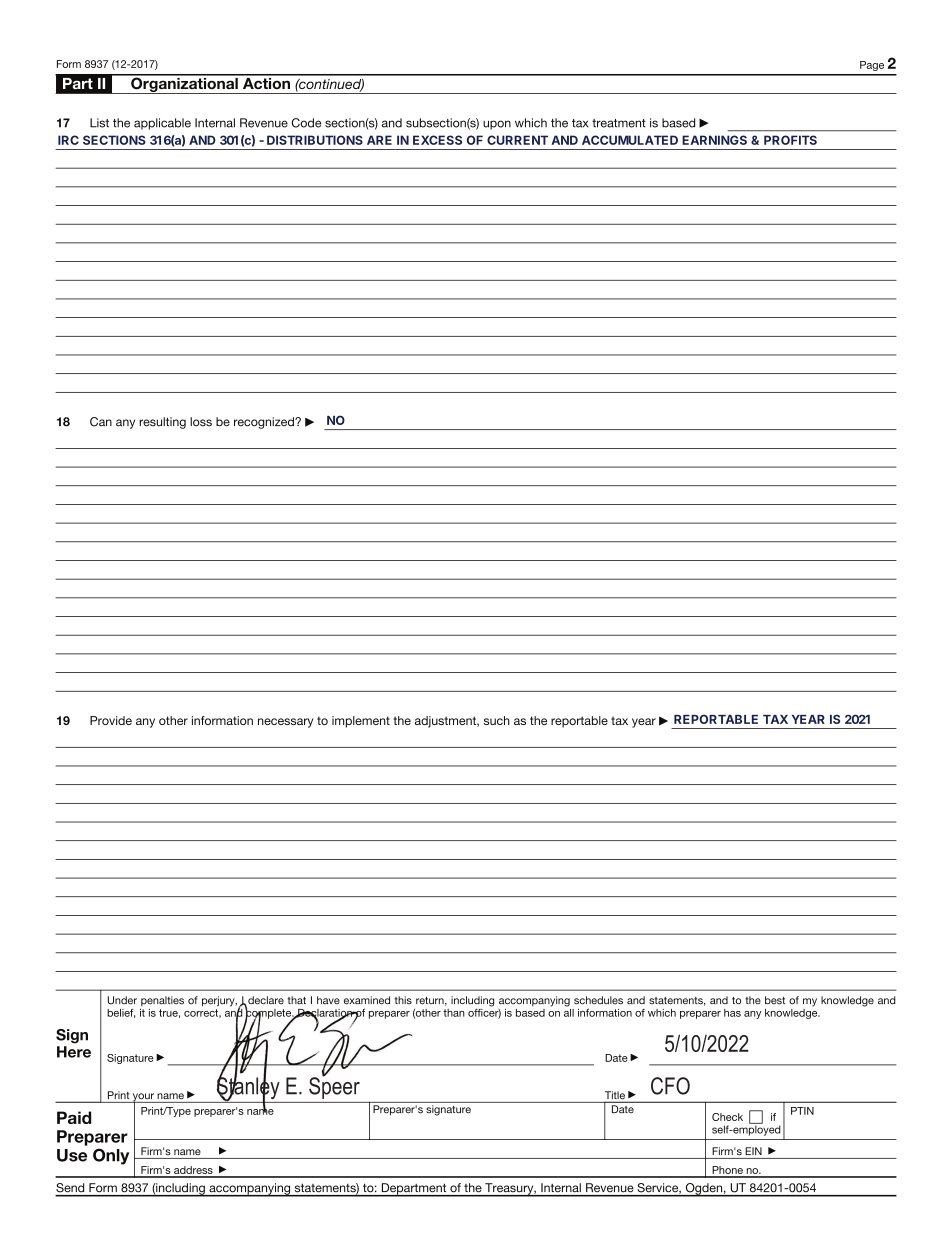 The height and width of the screenshot is (1233, 952). I want to click on Organizational, so click(184, 84).
